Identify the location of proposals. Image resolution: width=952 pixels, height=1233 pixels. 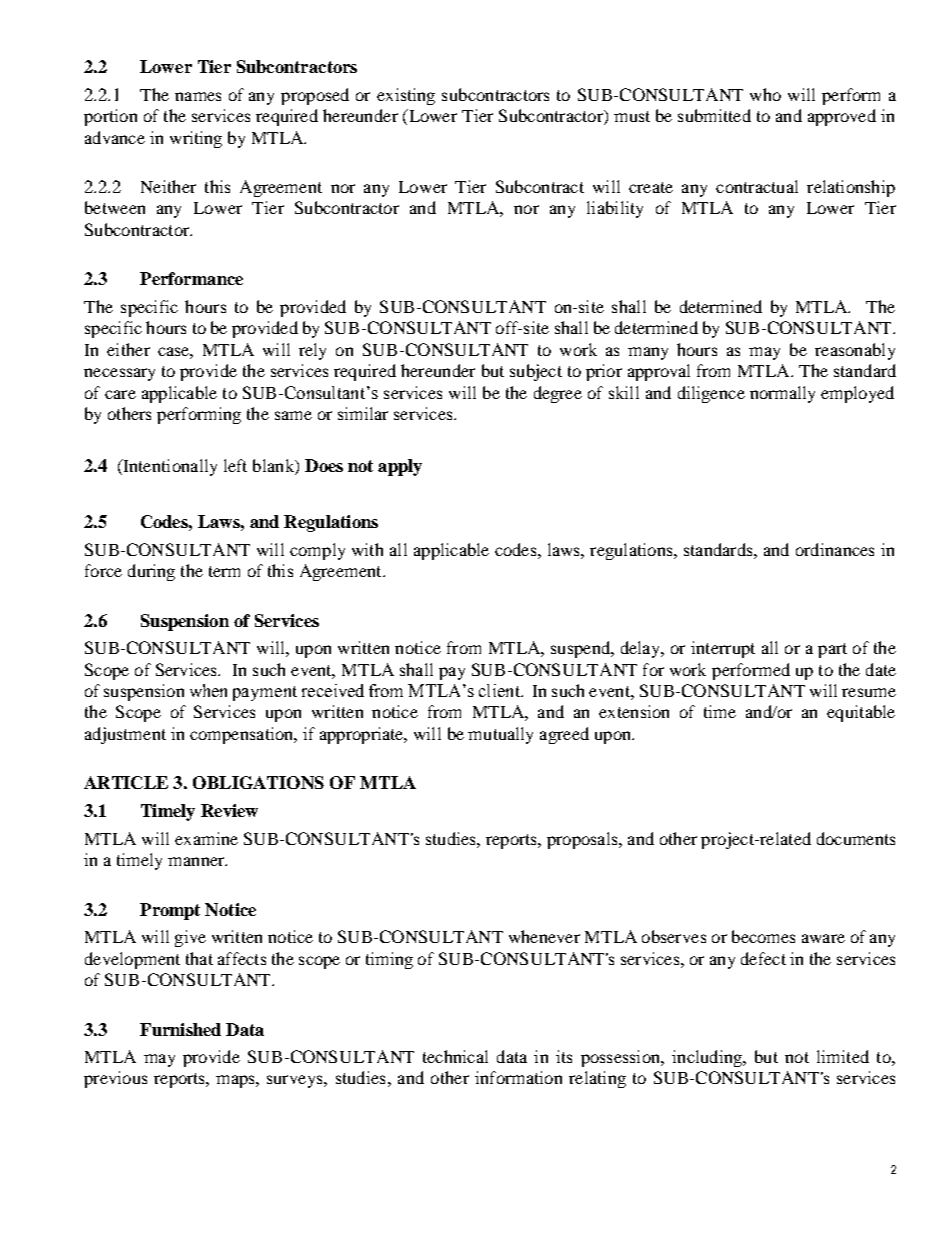
(583, 840).
